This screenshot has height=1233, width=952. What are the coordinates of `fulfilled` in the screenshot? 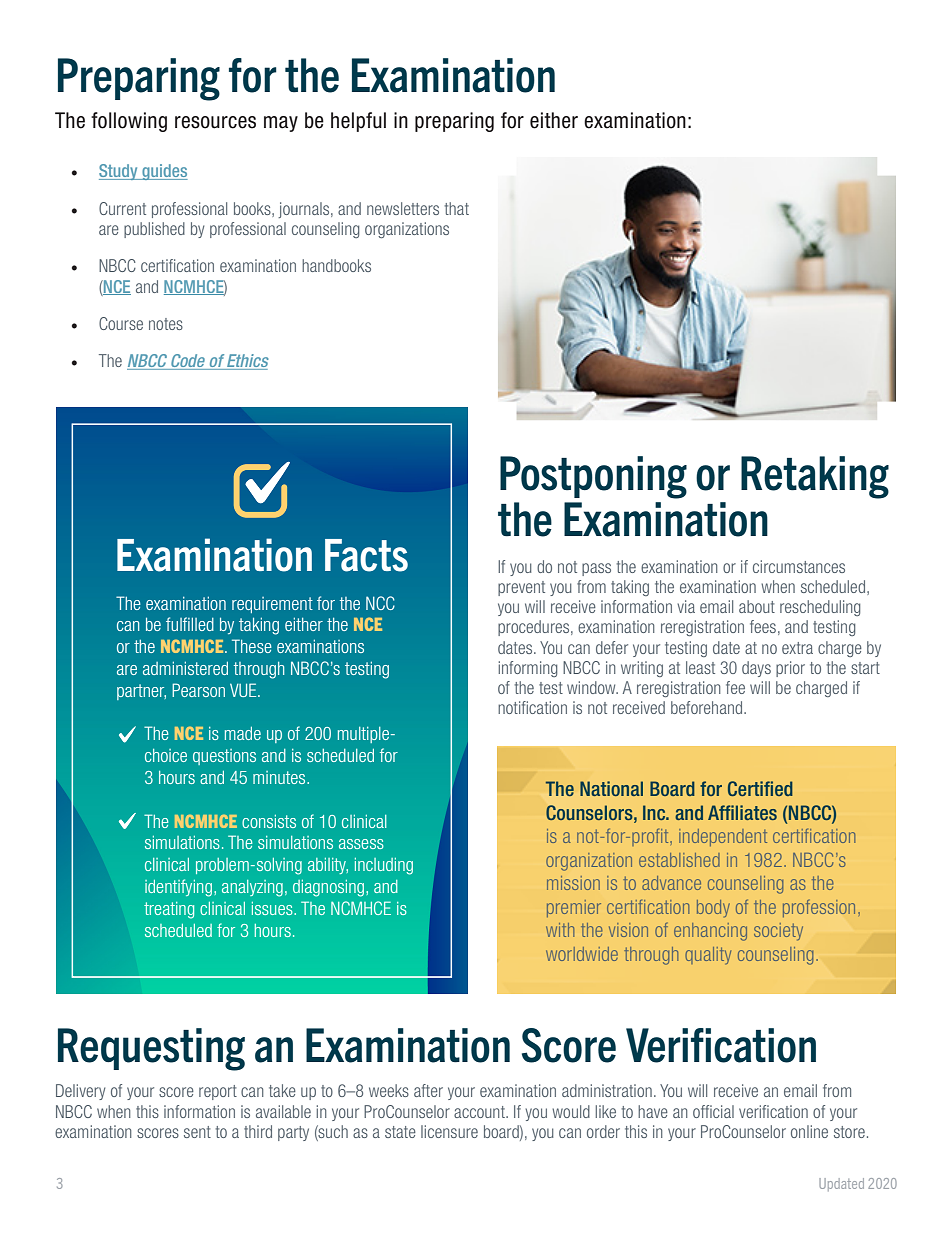 It's located at (190, 624).
